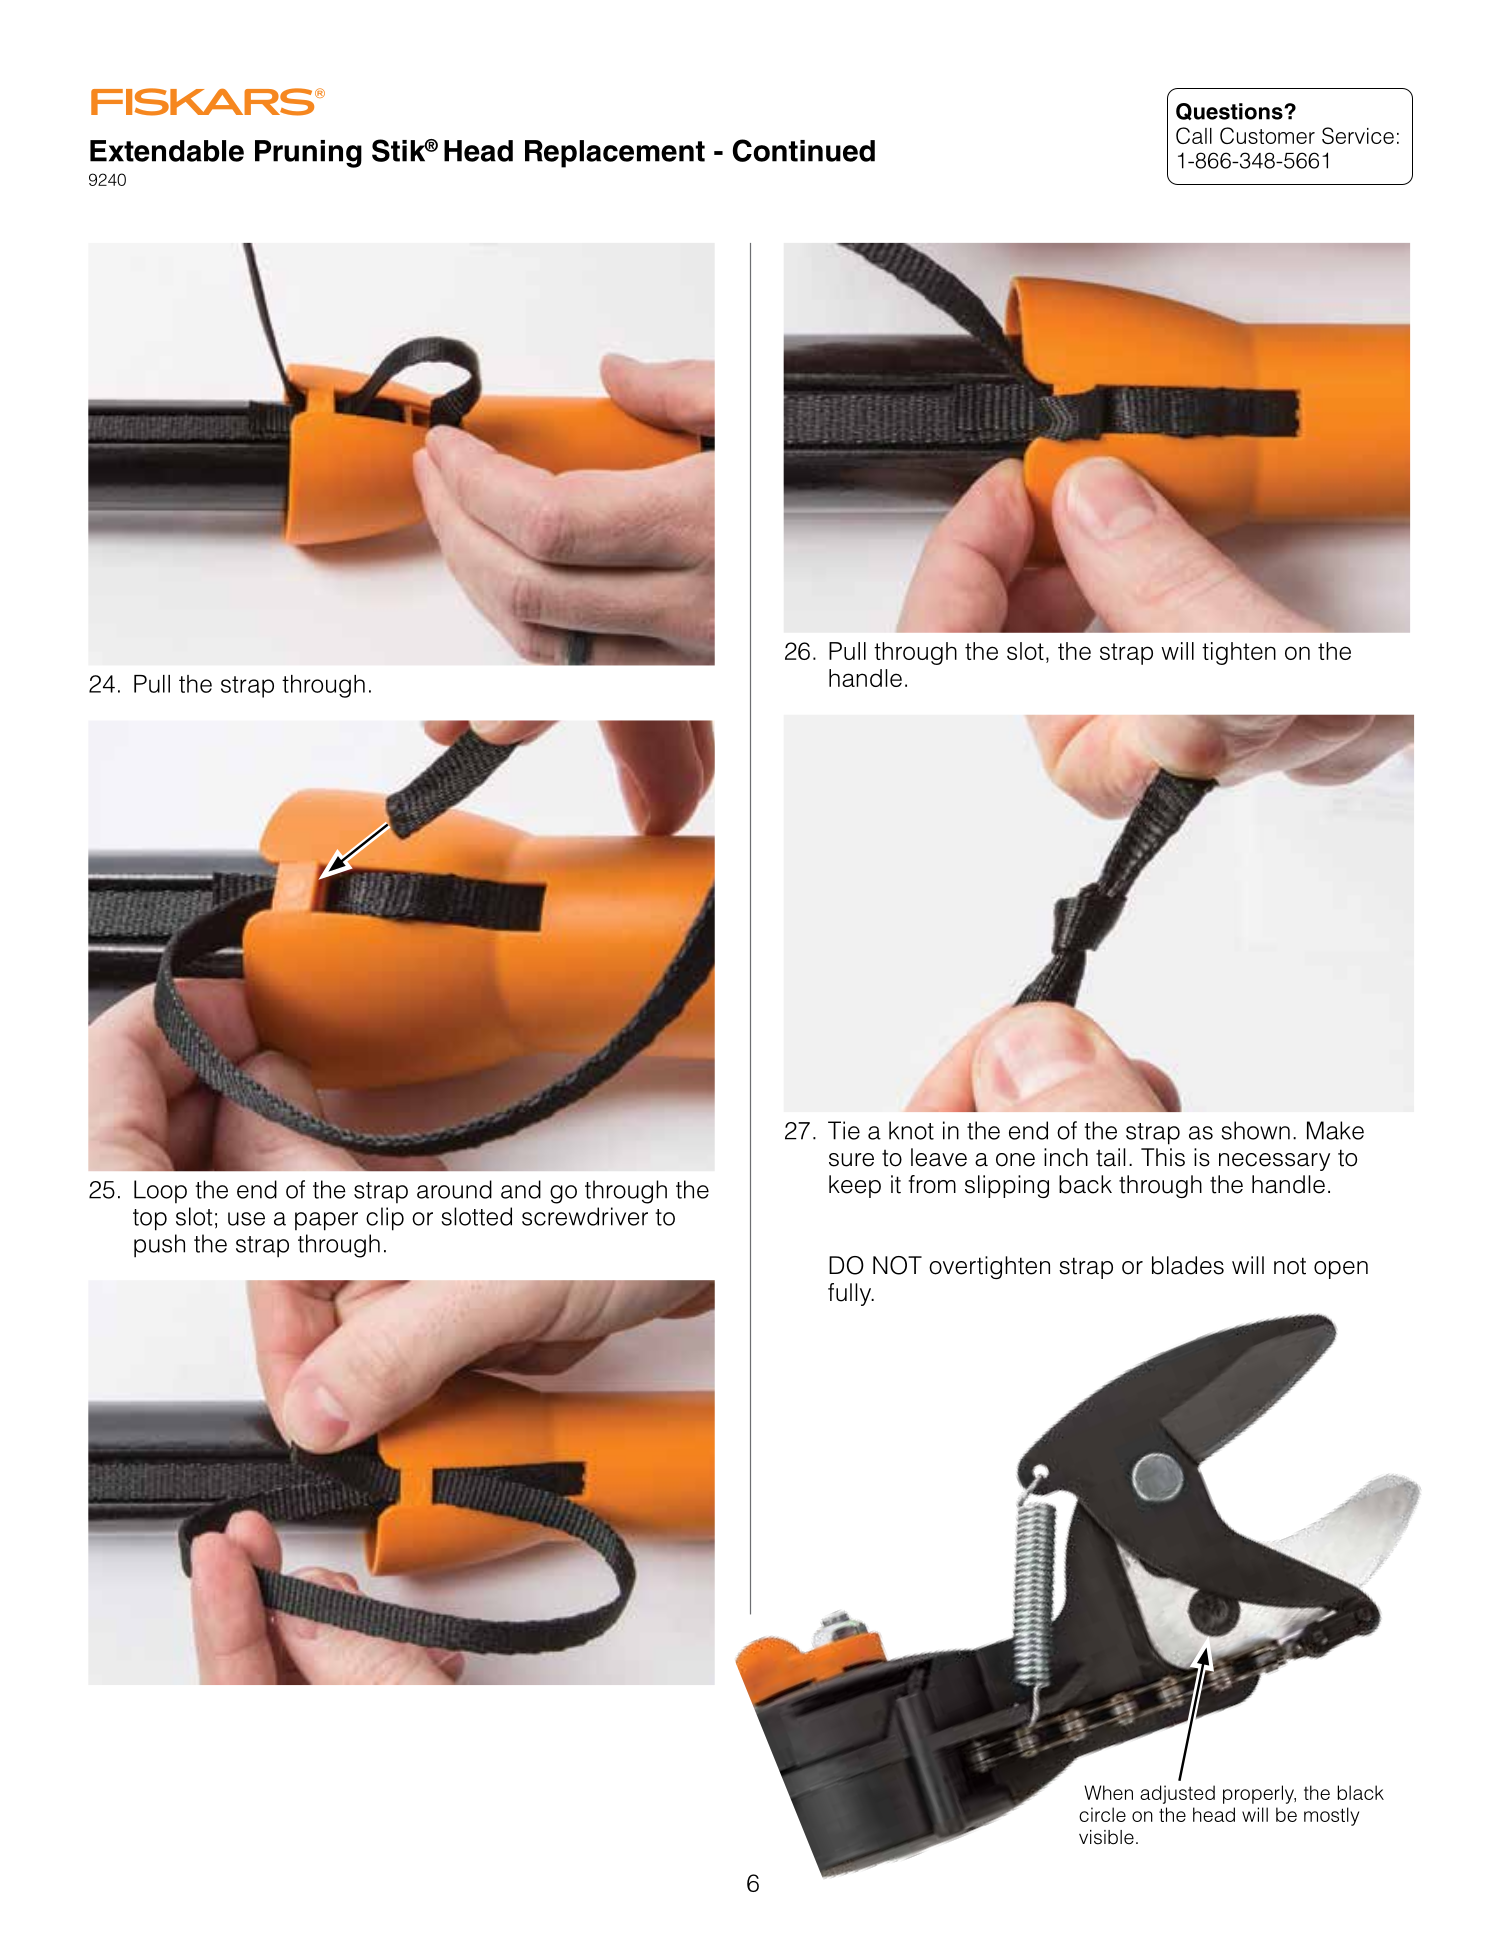 The image size is (1501, 1943). Describe the element at coordinates (167, 151) in the screenshot. I see `Extendable` at that location.
